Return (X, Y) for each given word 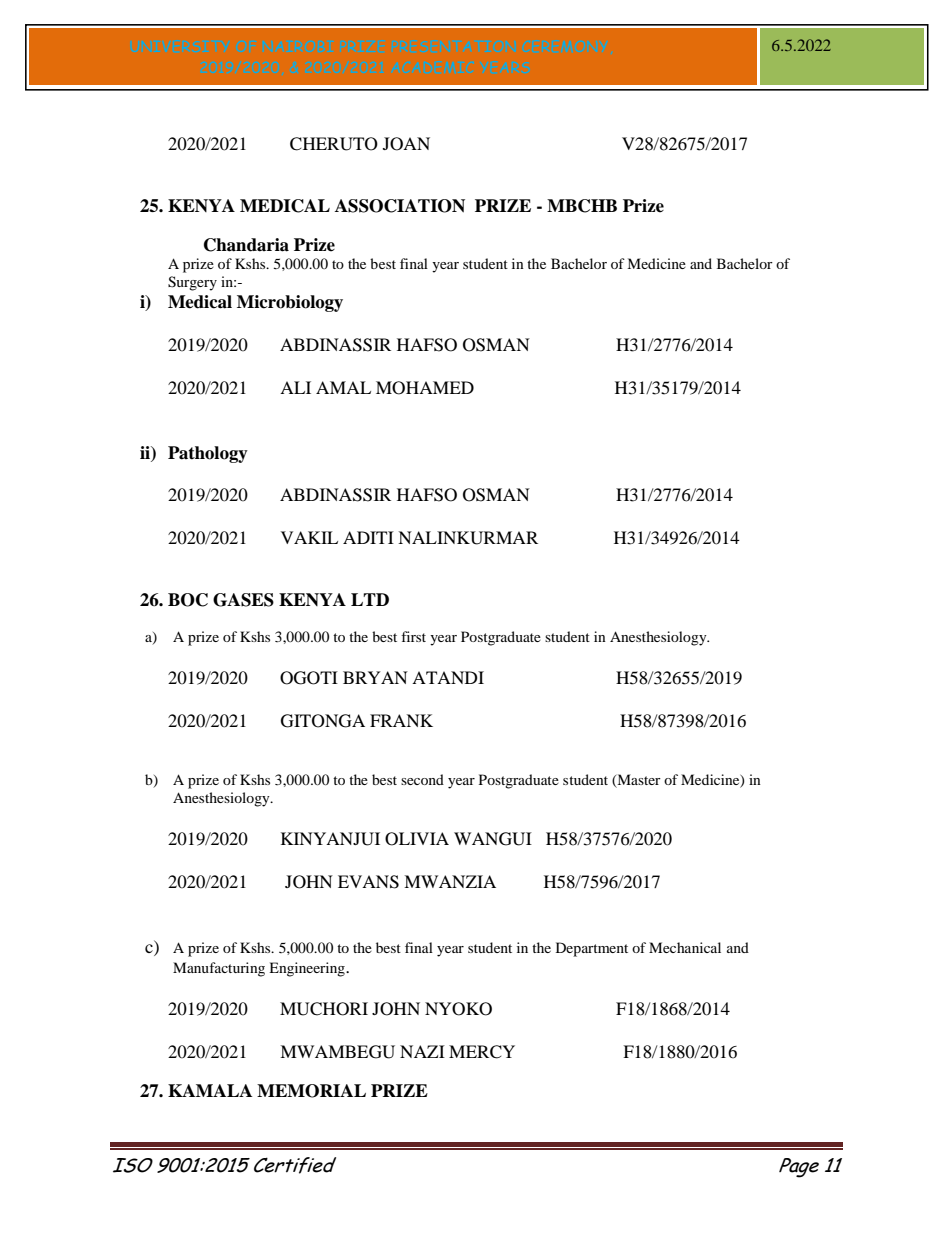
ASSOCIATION (400, 206)
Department (592, 949)
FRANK (401, 720)
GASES (243, 600)
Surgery (192, 283)
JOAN (406, 144)
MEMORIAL (311, 1091)
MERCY (482, 1052)
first (413, 636)
